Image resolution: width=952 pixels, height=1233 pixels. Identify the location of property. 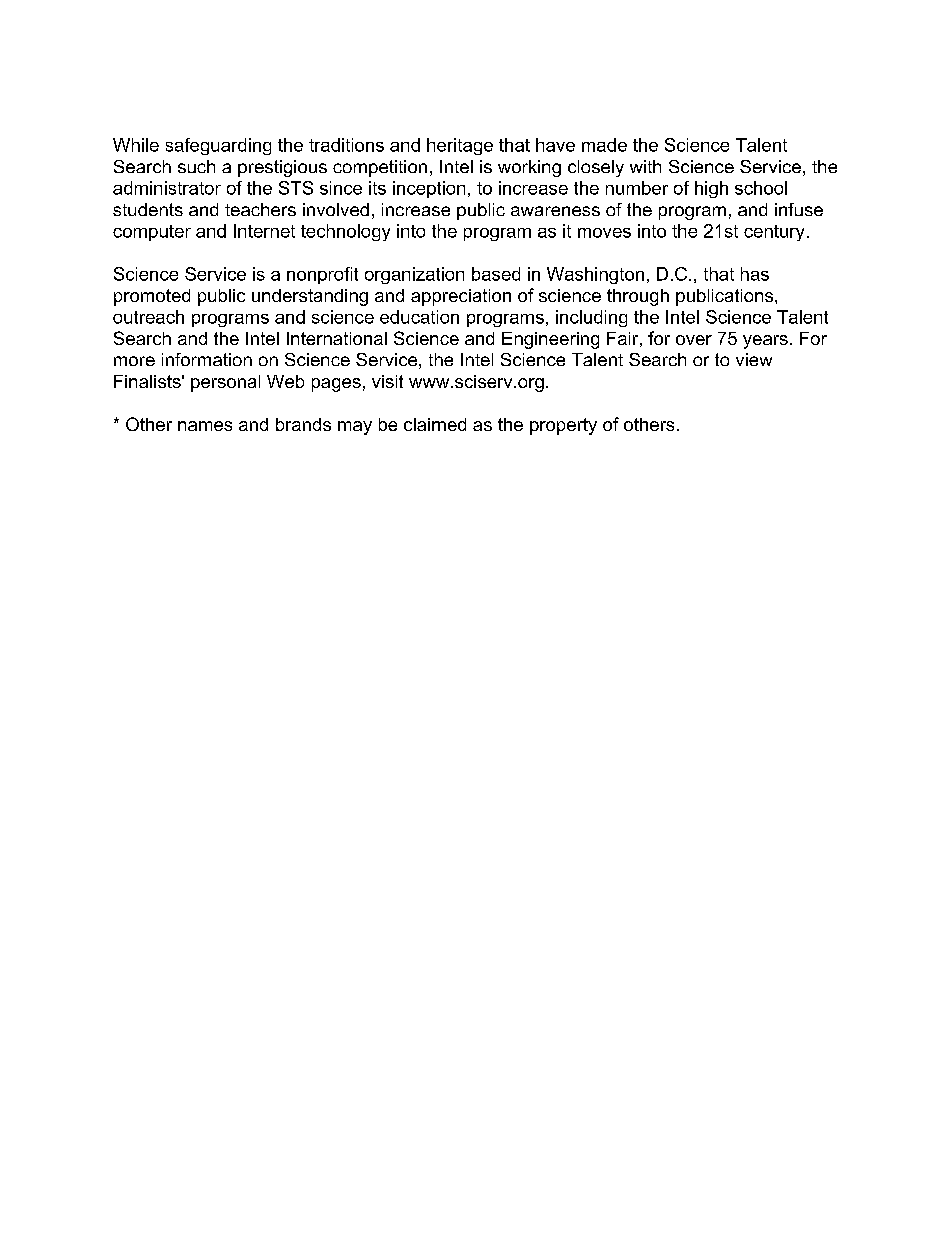
(563, 426).
